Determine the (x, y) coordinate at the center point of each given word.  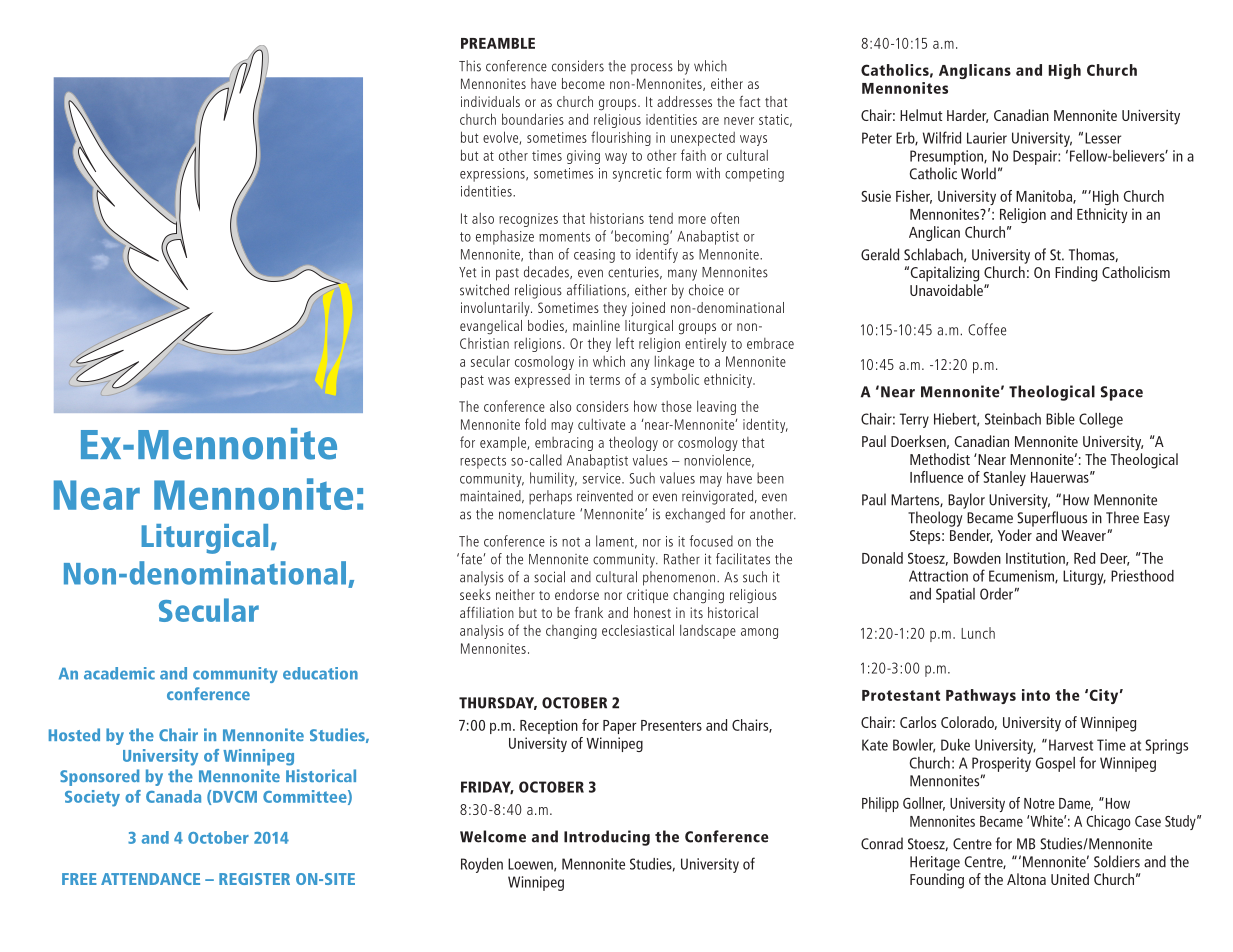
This (470, 66)
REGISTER (254, 879)
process (652, 69)
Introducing (607, 838)
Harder (967, 116)
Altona (1026, 879)
